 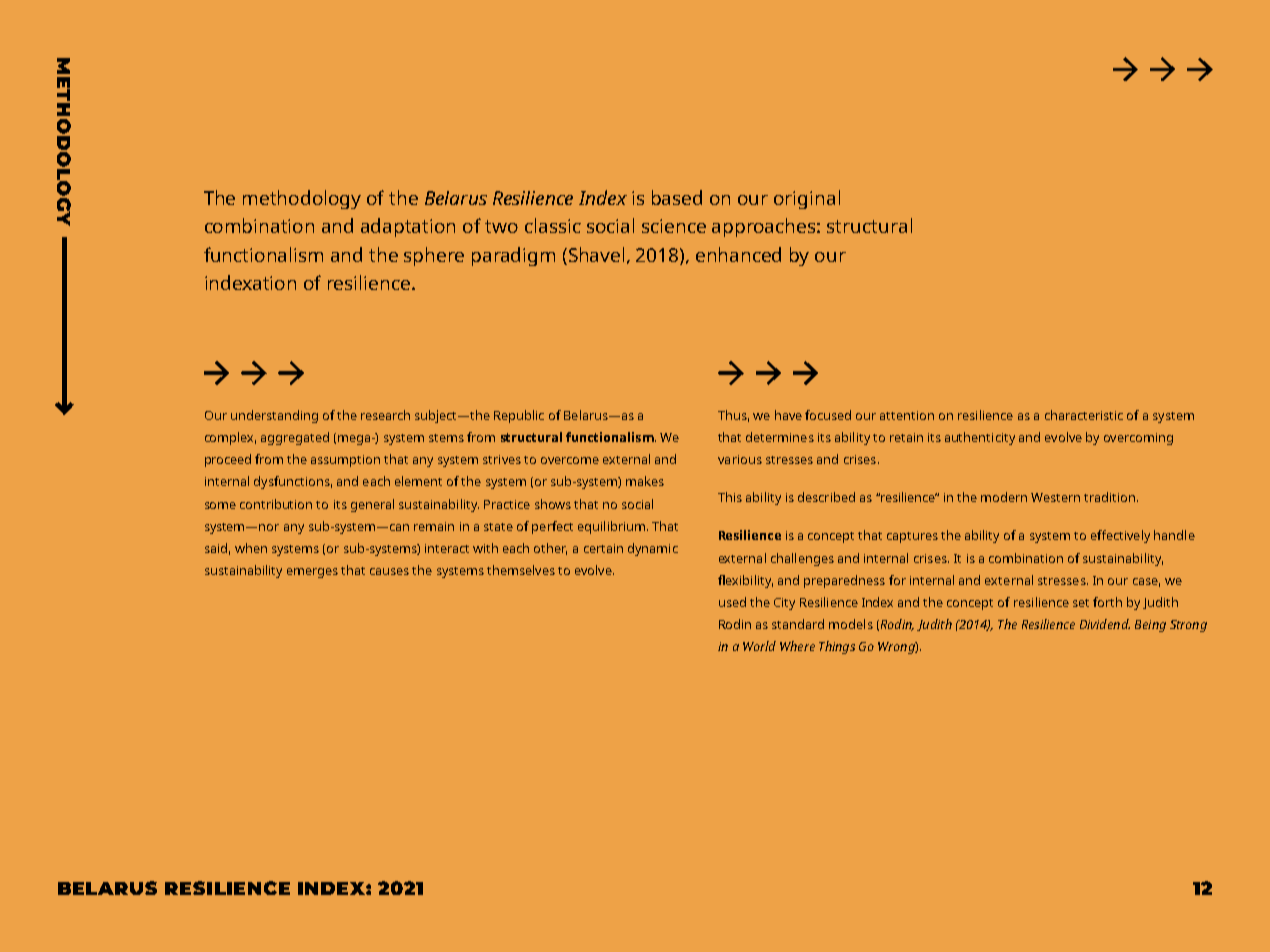 What do you see at coordinates (434, 256) in the document?
I see `sphere` at bounding box center [434, 256].
